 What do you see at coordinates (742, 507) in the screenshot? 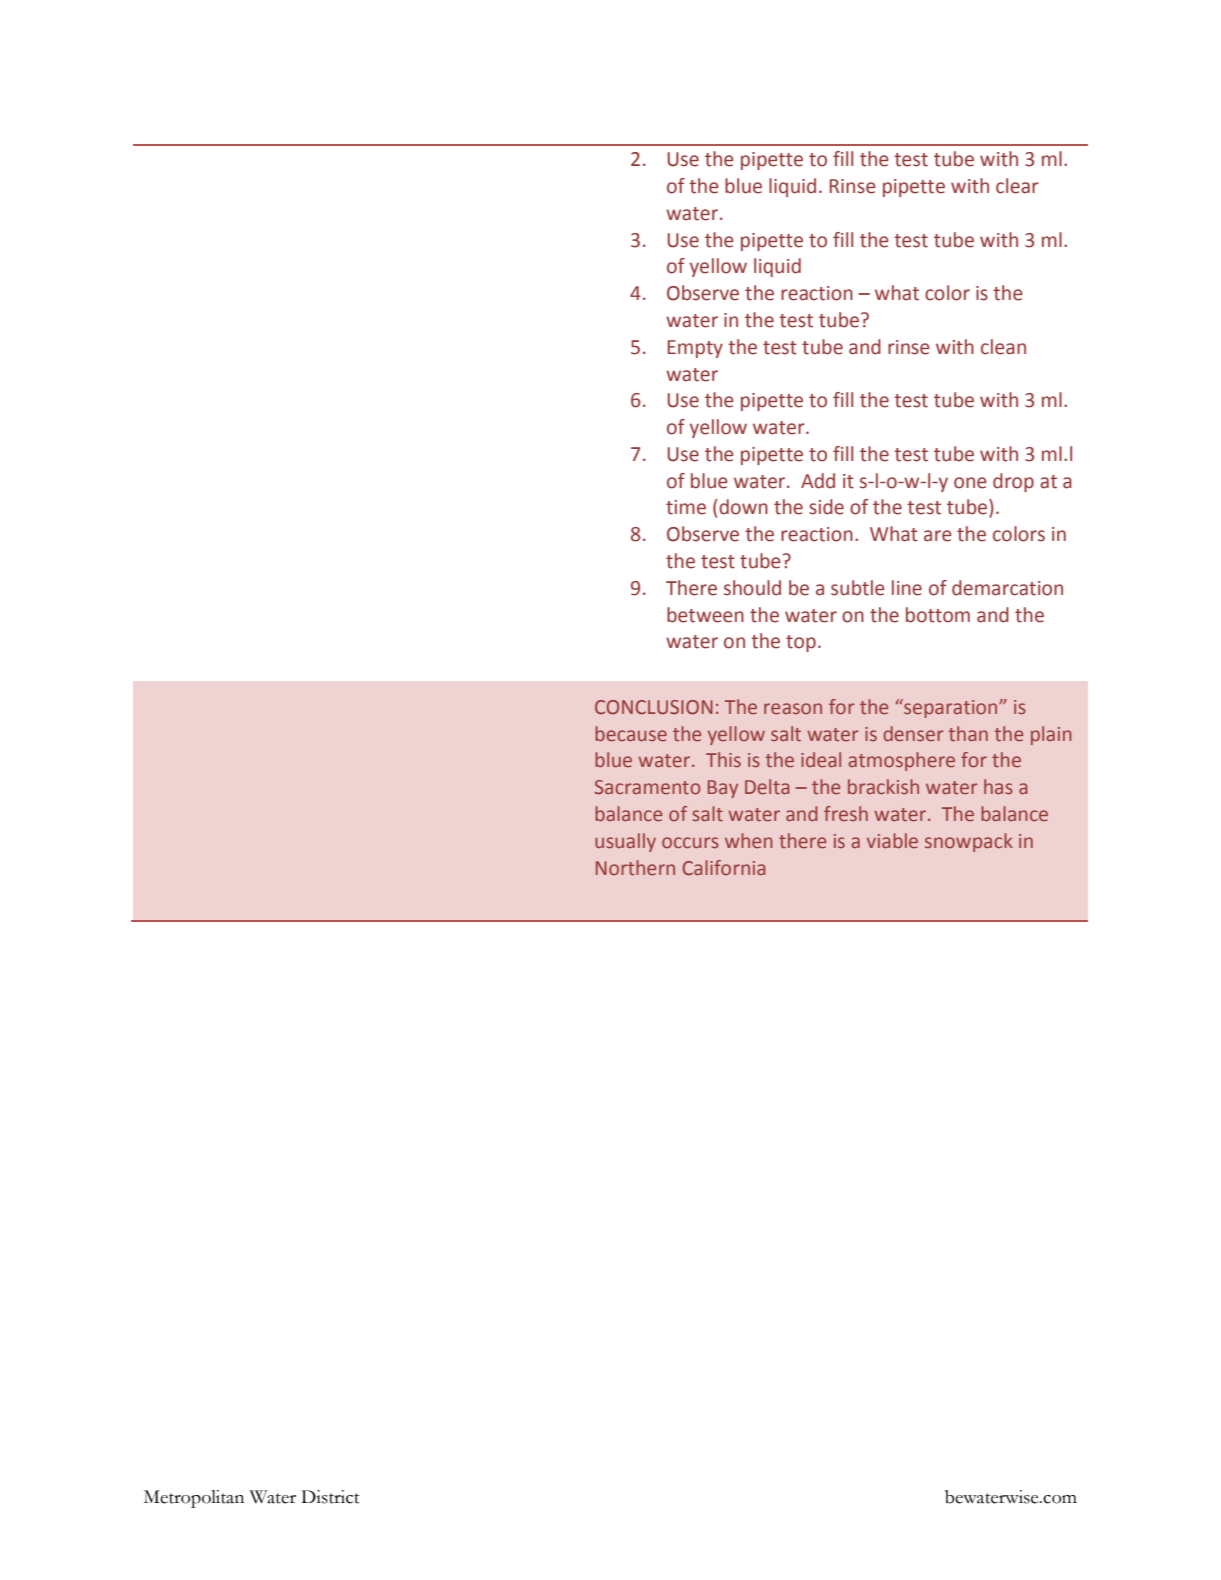
I see `down` at bounding box center [742, 507].
